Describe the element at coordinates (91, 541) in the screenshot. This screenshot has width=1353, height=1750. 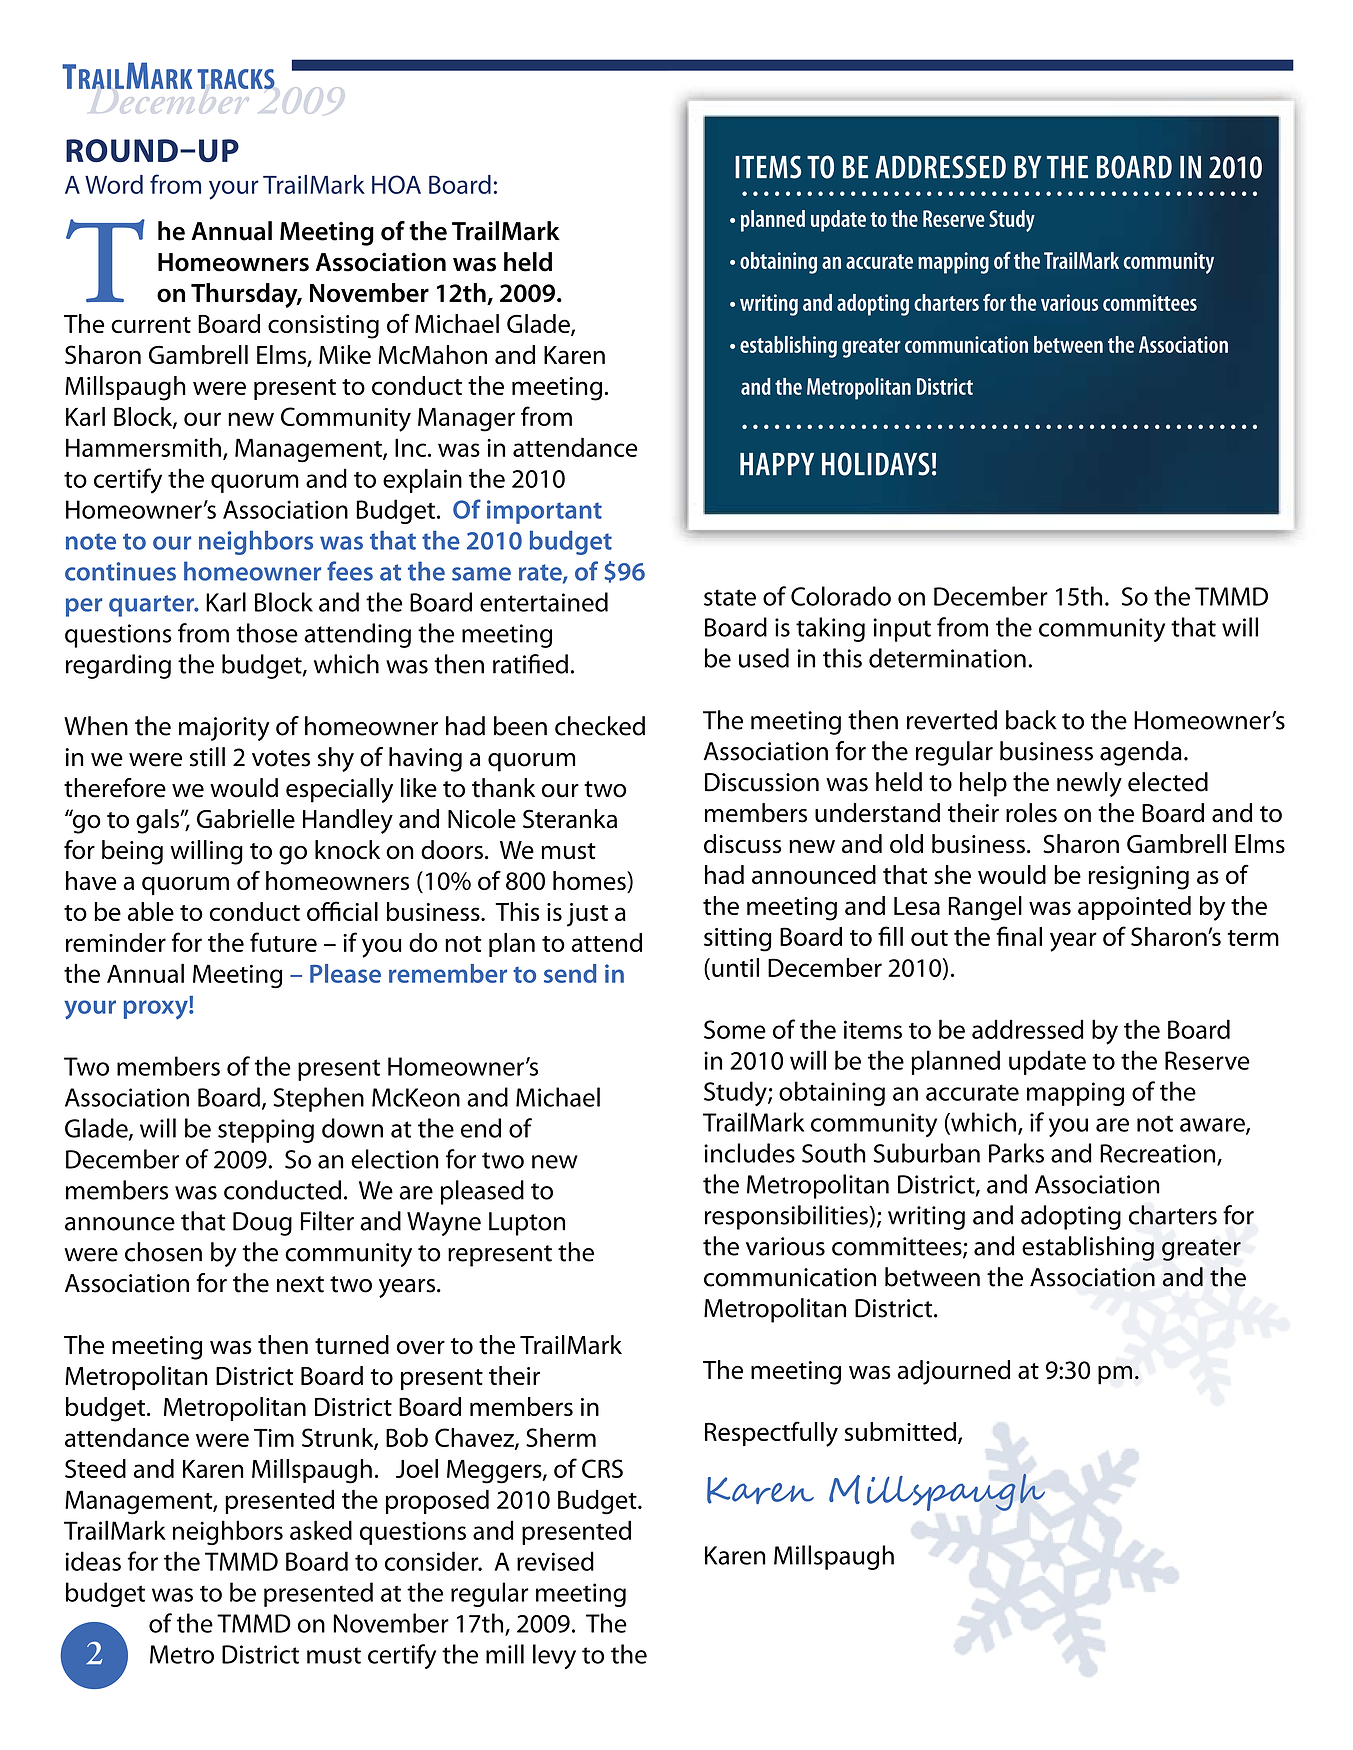
I see `note` at that location.
